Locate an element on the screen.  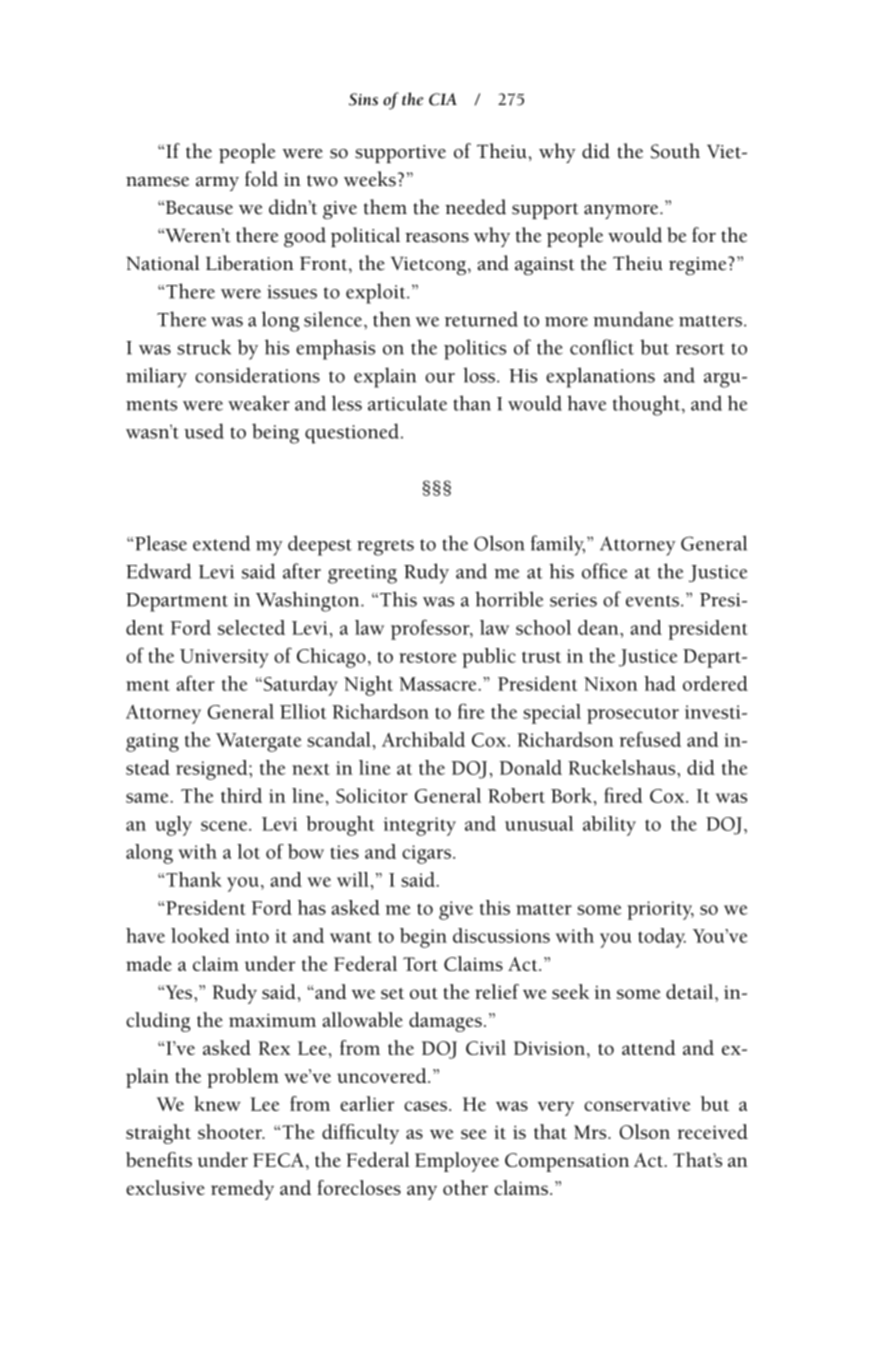
University is located at coordinates (224, 658).
